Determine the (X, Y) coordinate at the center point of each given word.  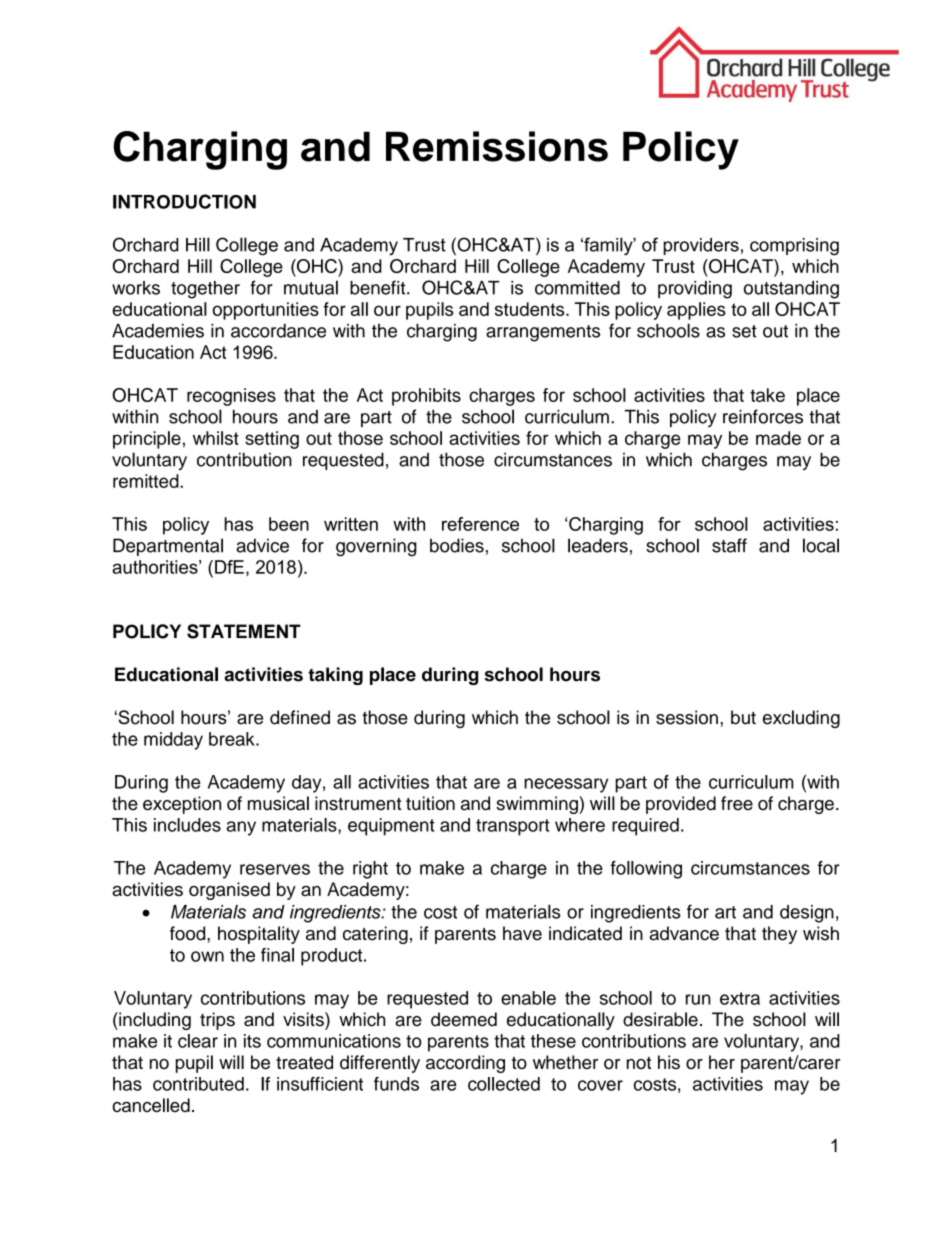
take (767, 395)
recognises (231, 397)
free (737, 803)
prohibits (426, 397)
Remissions (497, 146)
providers (701, 246)
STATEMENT (244, 631)
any (241, 828)
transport (513, 827)
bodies (457, 545)
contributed (198, 1084)
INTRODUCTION (184, 201)
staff (729, 545)
